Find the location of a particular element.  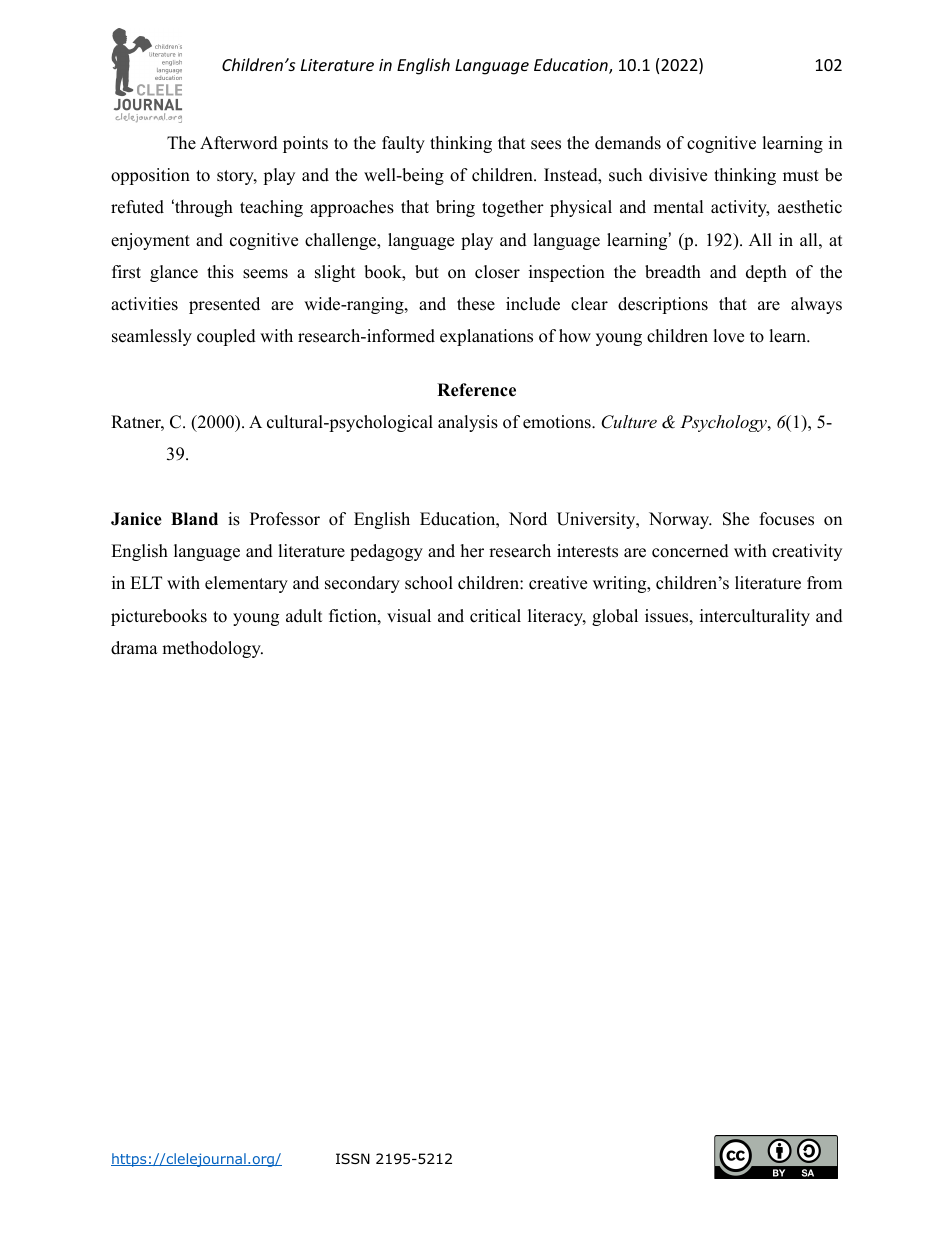

bring is located at coordinates (455, 208).
